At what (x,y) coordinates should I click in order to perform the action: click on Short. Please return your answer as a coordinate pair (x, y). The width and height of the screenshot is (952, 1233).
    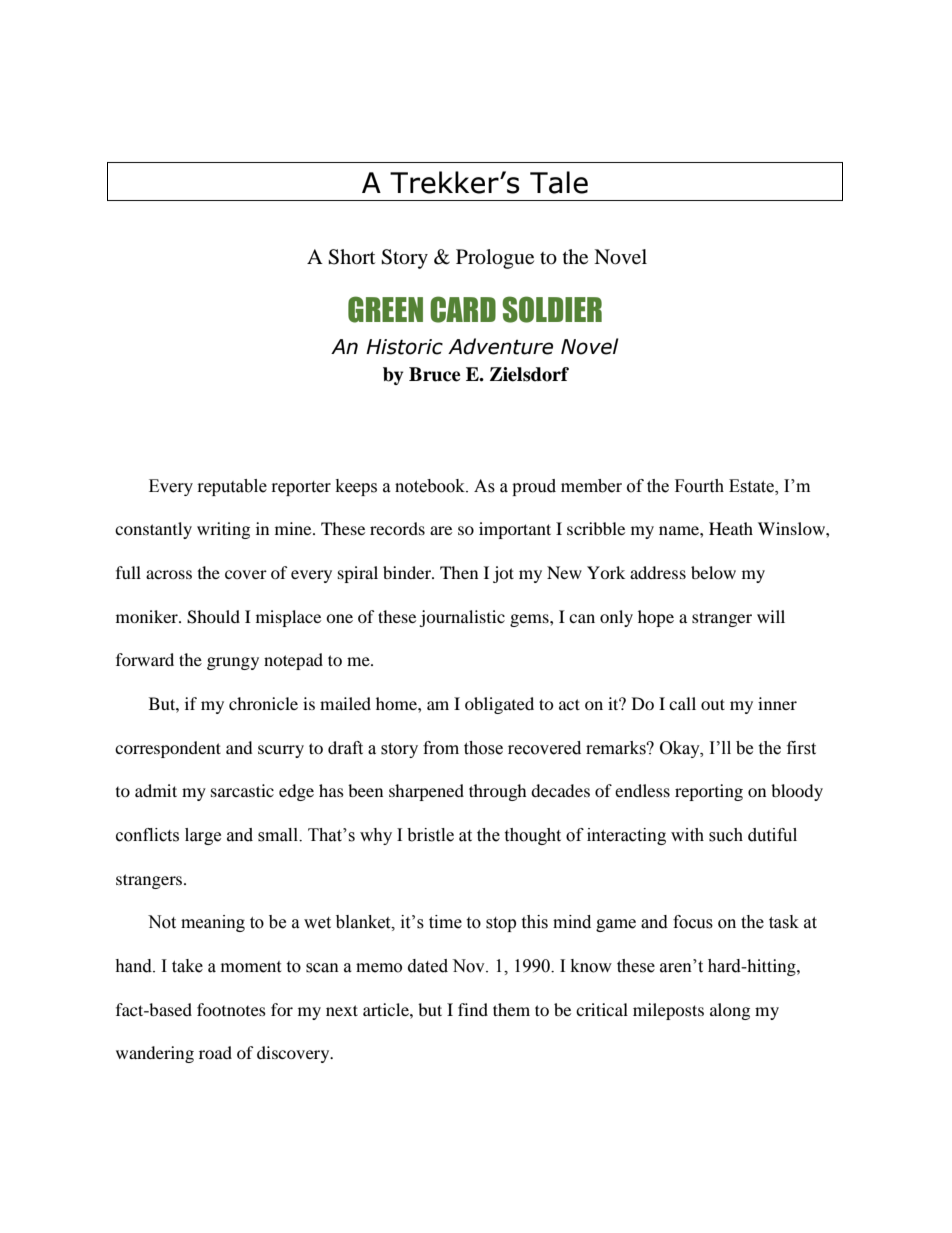
    Looking at the image, I should click on (351, 257).
